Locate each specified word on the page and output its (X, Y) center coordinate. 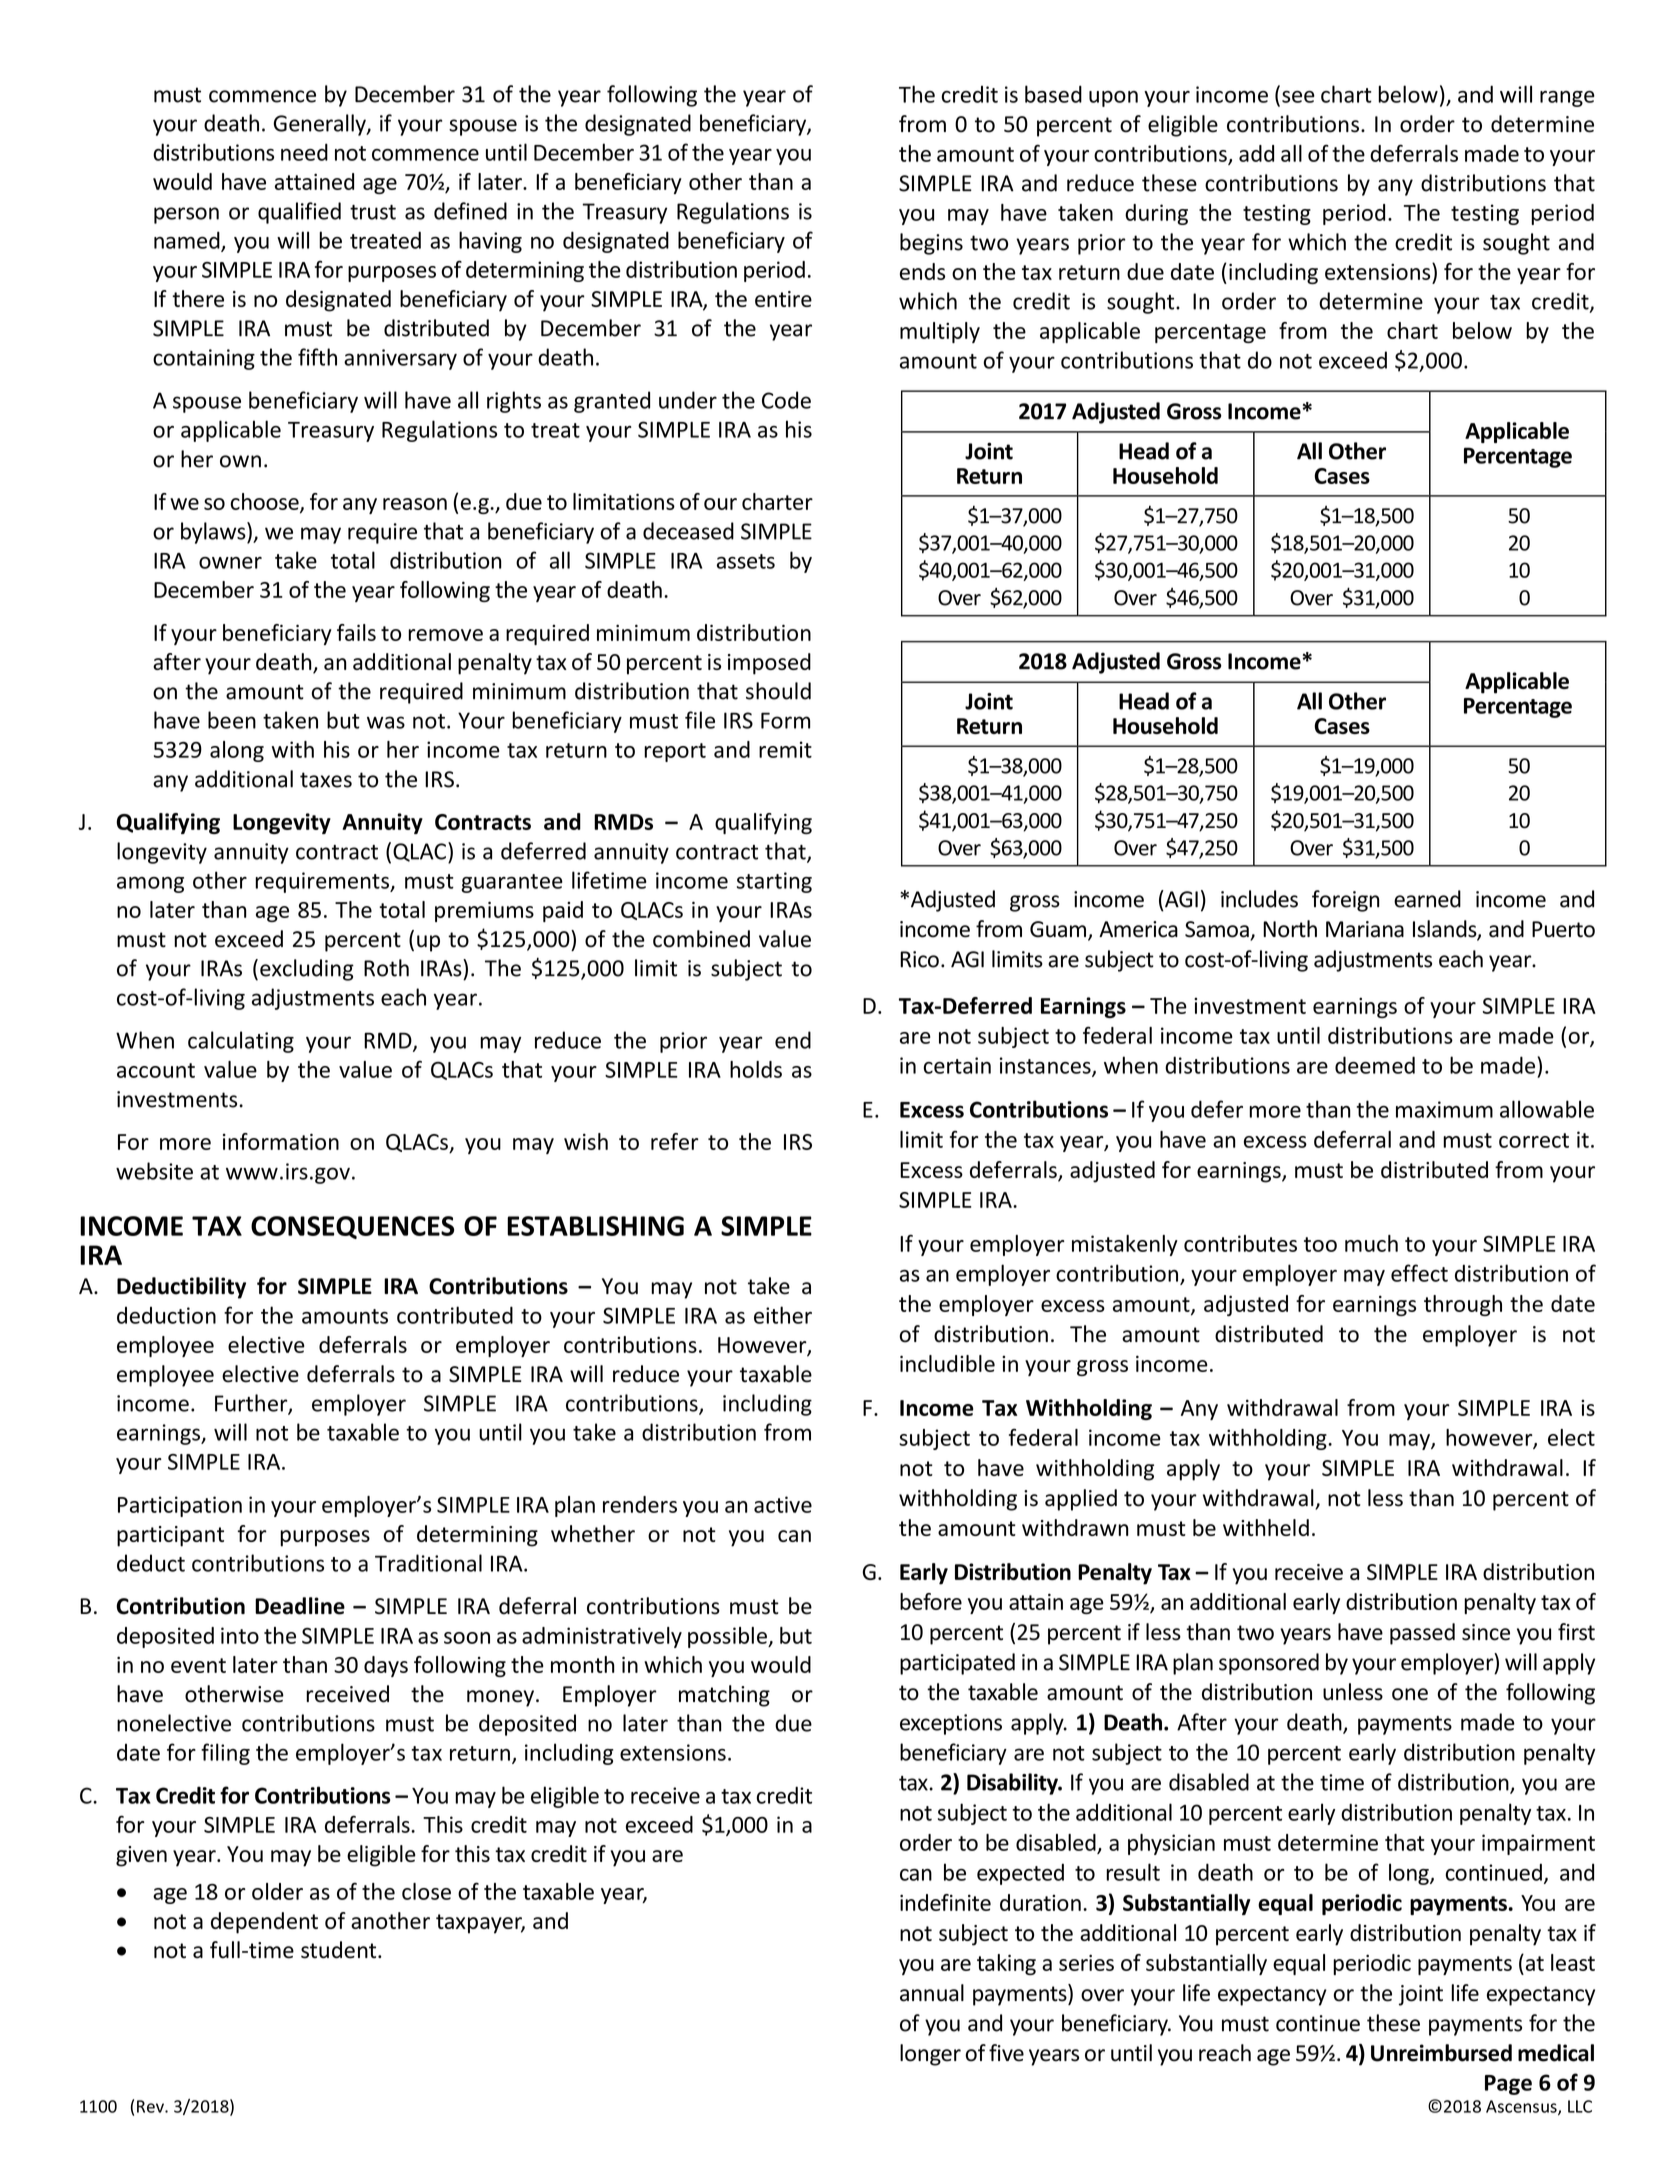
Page (1508, 2085)
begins (931, 244)
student (340, 1950)
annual (932, 1993)
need (304, 152)
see (1298, 97)
